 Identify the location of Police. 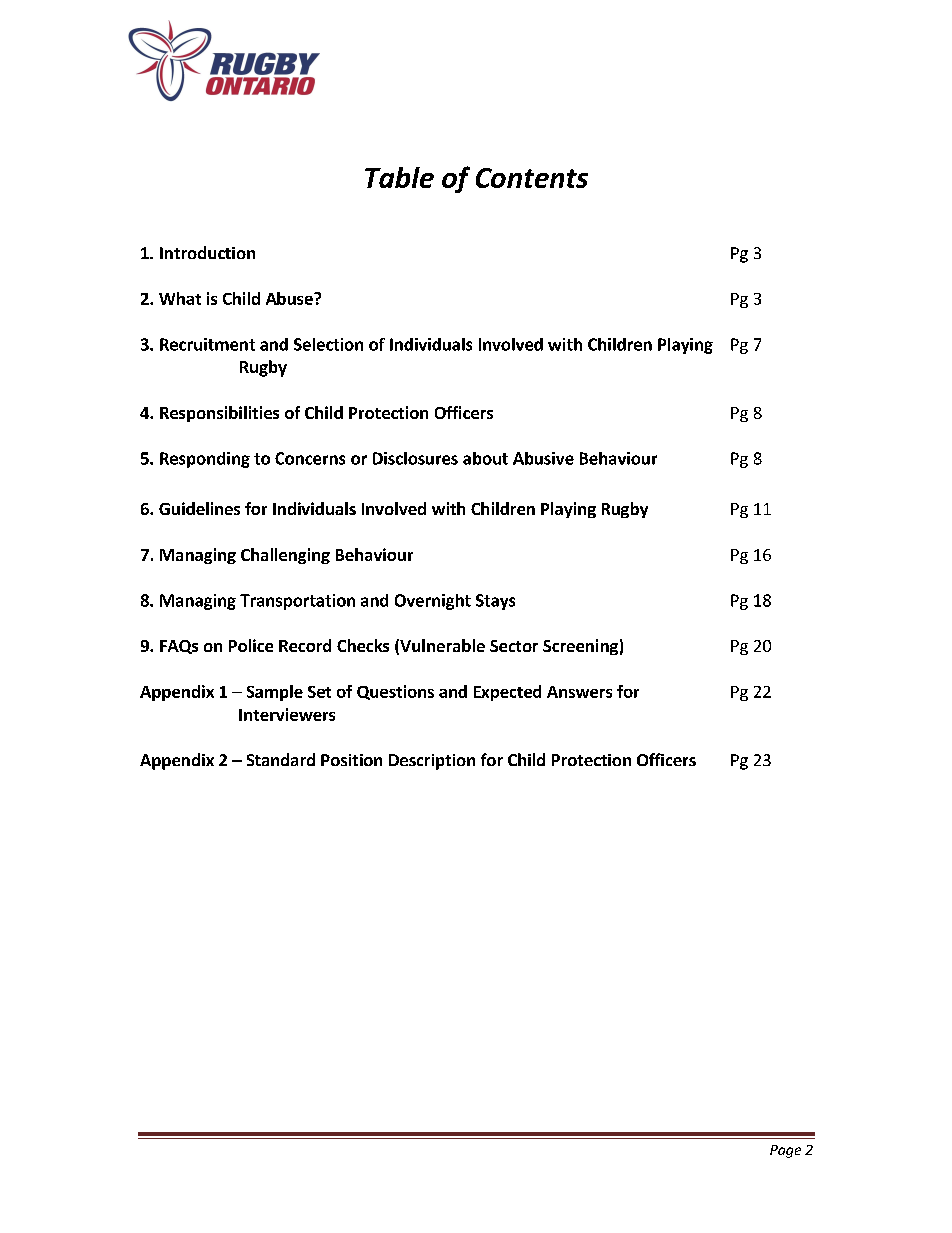
(251, 645).
